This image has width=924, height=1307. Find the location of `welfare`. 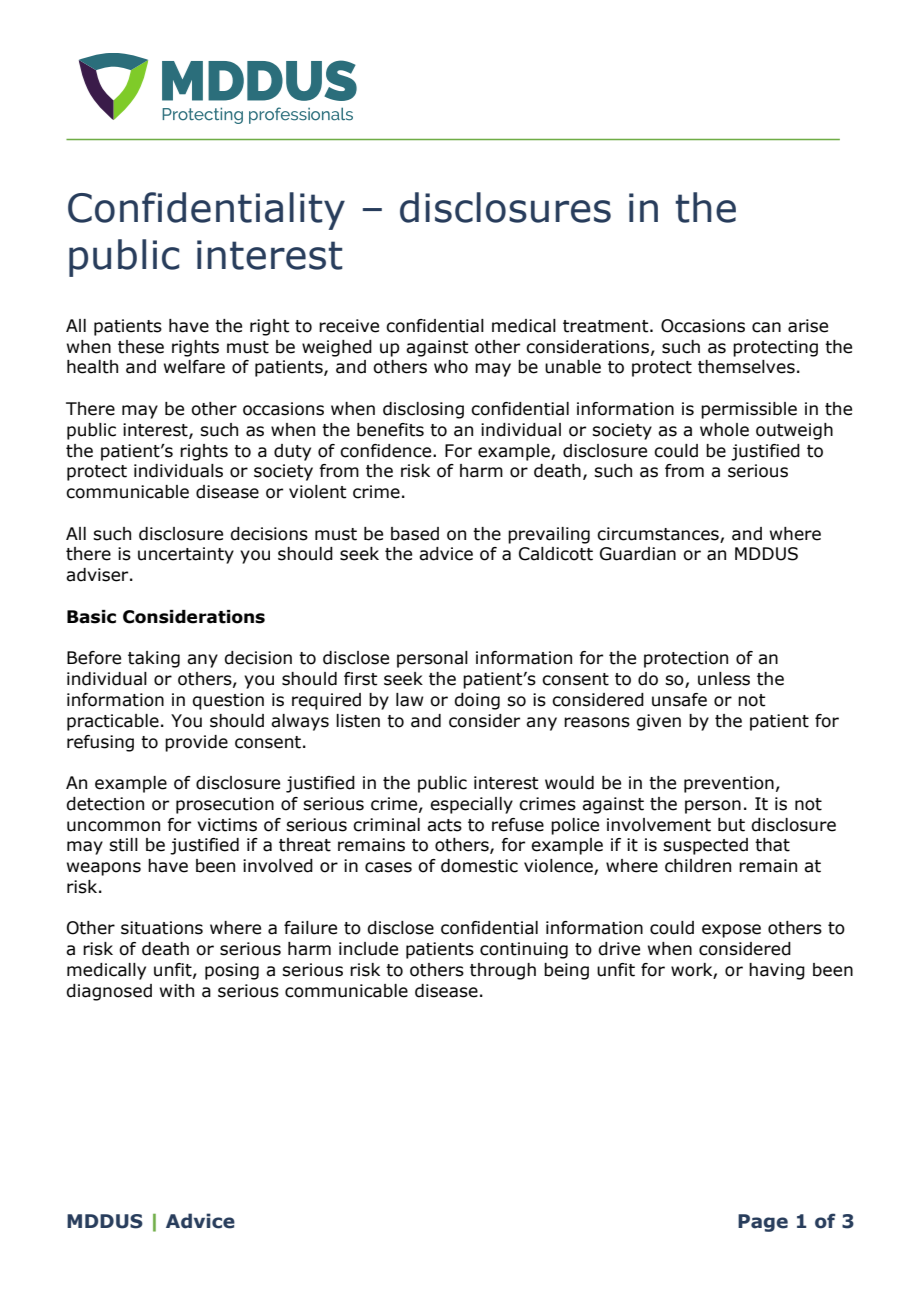

welfare is located at coordinates (194, 367).
